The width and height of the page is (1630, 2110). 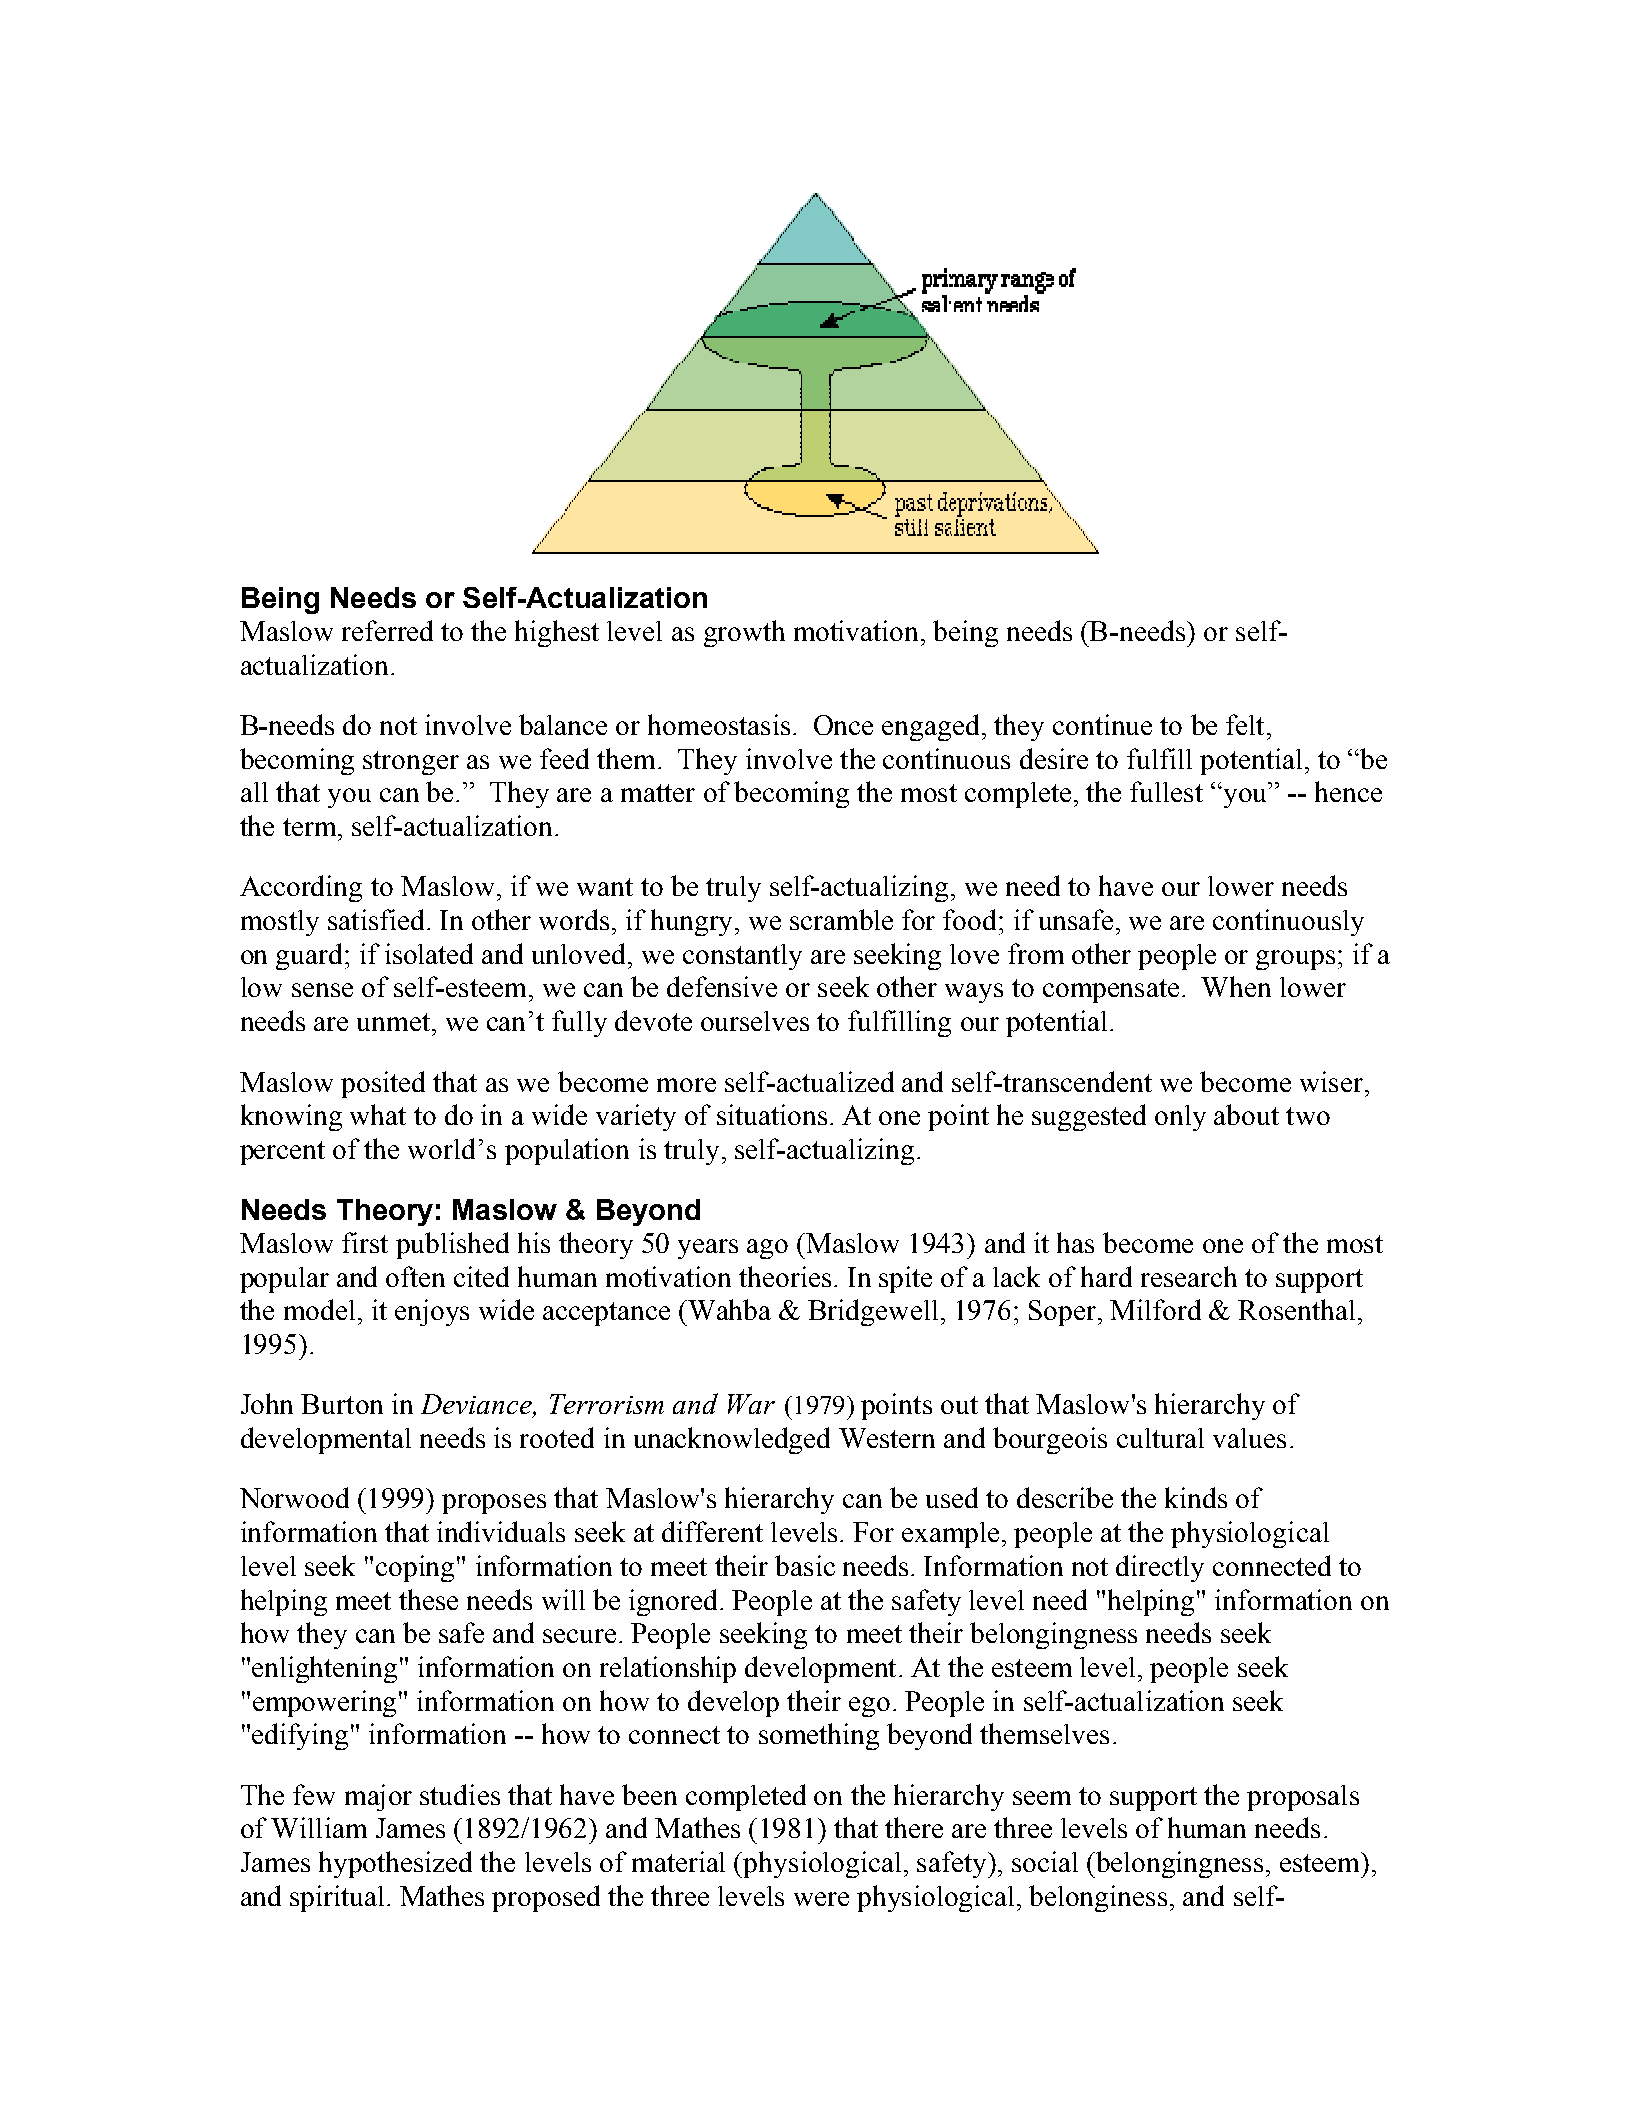 I want to click on satisfied, so click(x=376, y=919).
